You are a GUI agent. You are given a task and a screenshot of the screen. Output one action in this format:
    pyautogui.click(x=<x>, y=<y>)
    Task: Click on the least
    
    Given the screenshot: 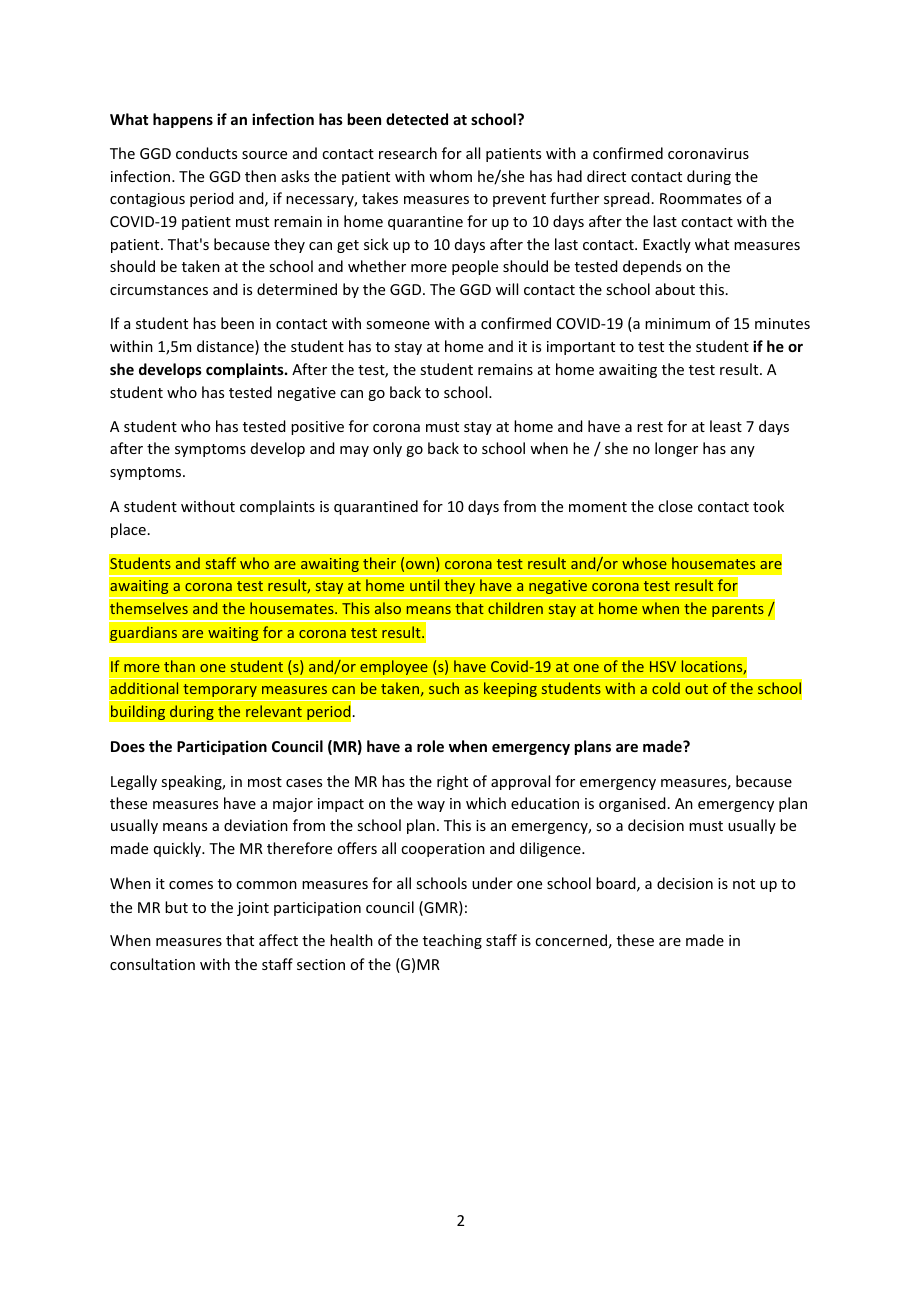 What is the action you would take?
    pyautogui.click(x=726, y=426)
